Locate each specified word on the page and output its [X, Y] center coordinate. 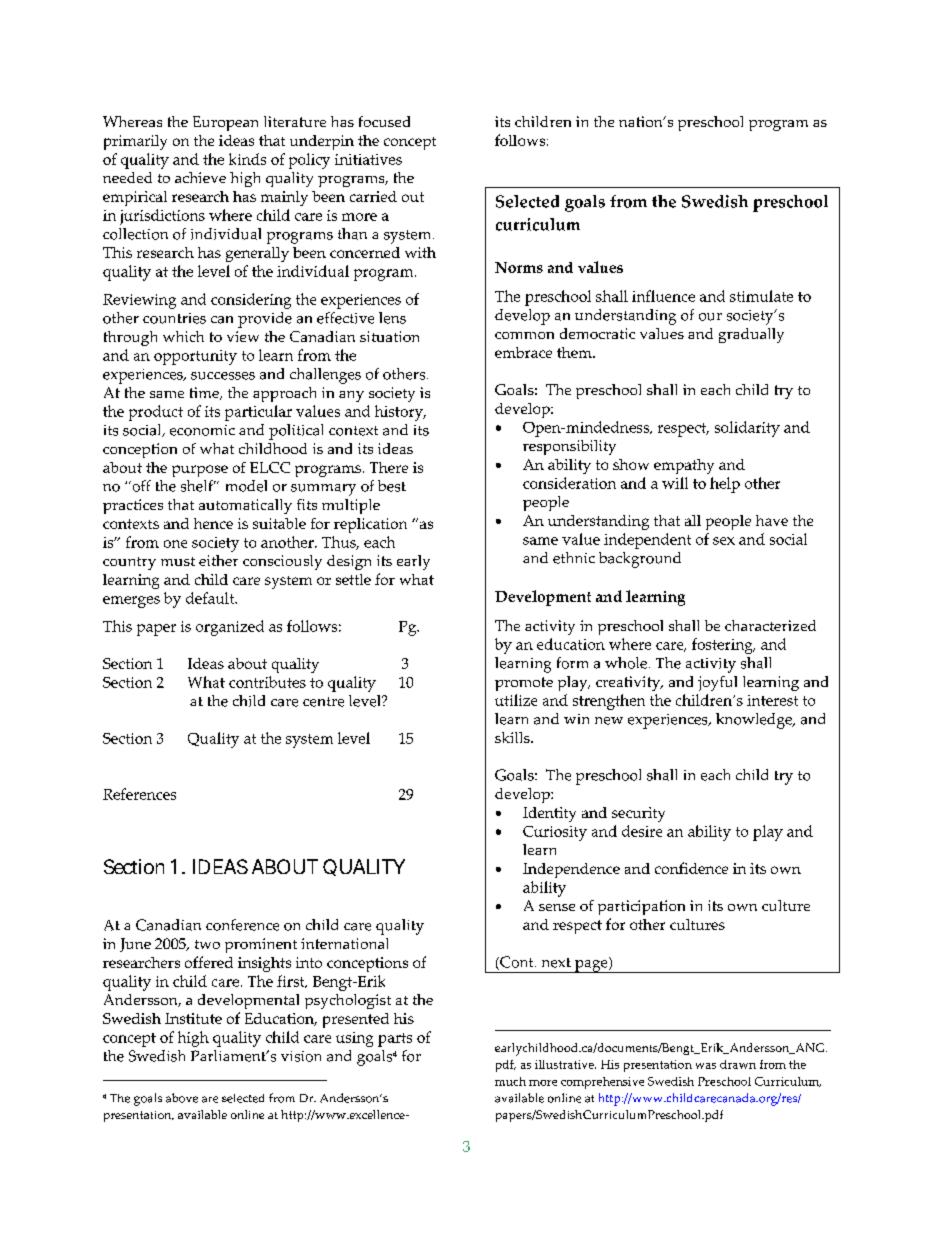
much [510, 1081]
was [706, 1066]
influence [663, 296]
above [182, 1098]
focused [384, 121]
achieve [200, 177]
